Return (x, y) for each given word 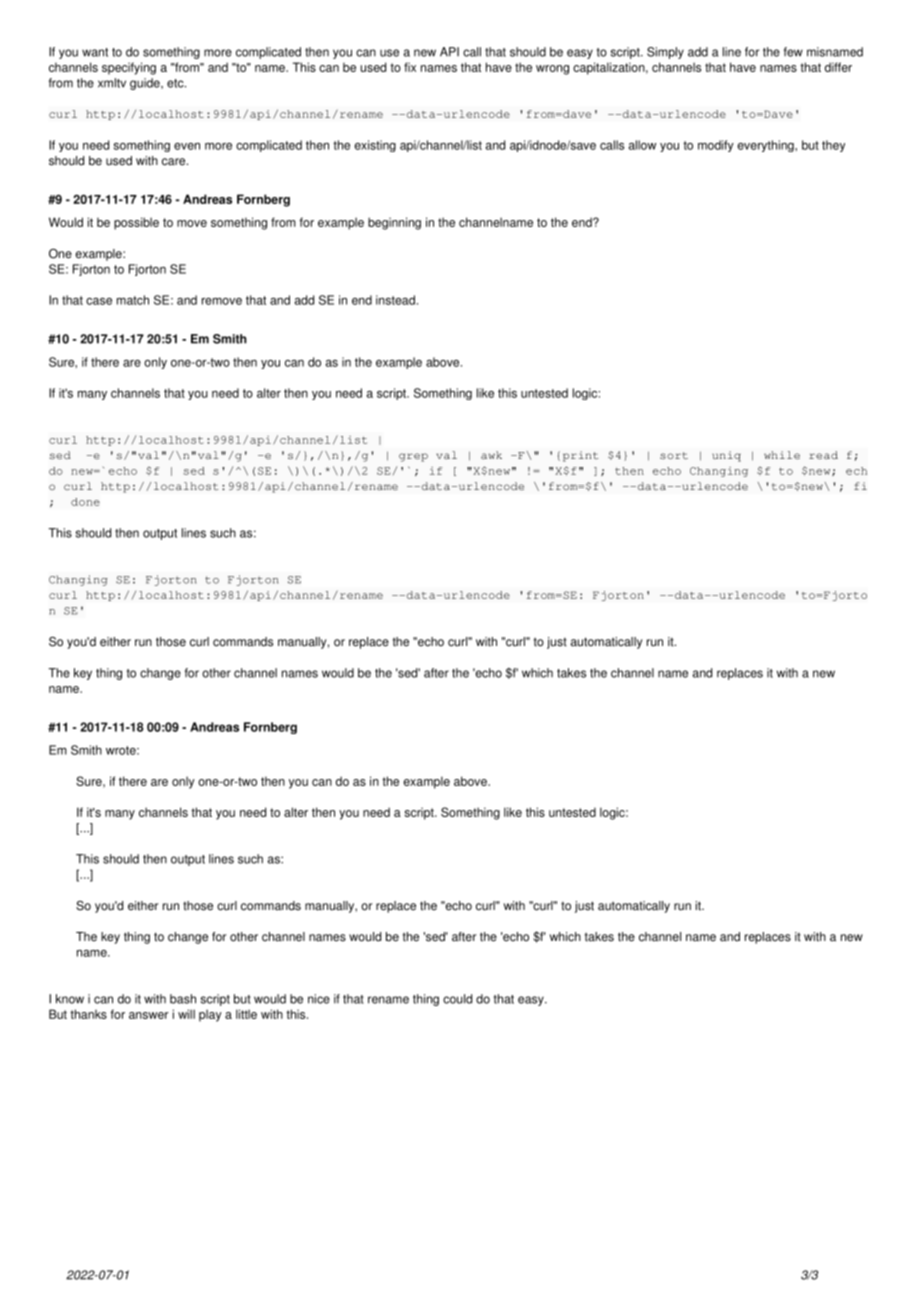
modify (716, 146)
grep (413, 457)
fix (410, 67)
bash (183, 999)
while (782, 455)
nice (319, 999)
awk (491, 455)
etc (176, 83)
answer (149, 1015)
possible (136, 223)
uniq (726, 456)
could (457, 999)
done (85, 502)
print (580, 456)
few (793, 52)
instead (395, 300)
